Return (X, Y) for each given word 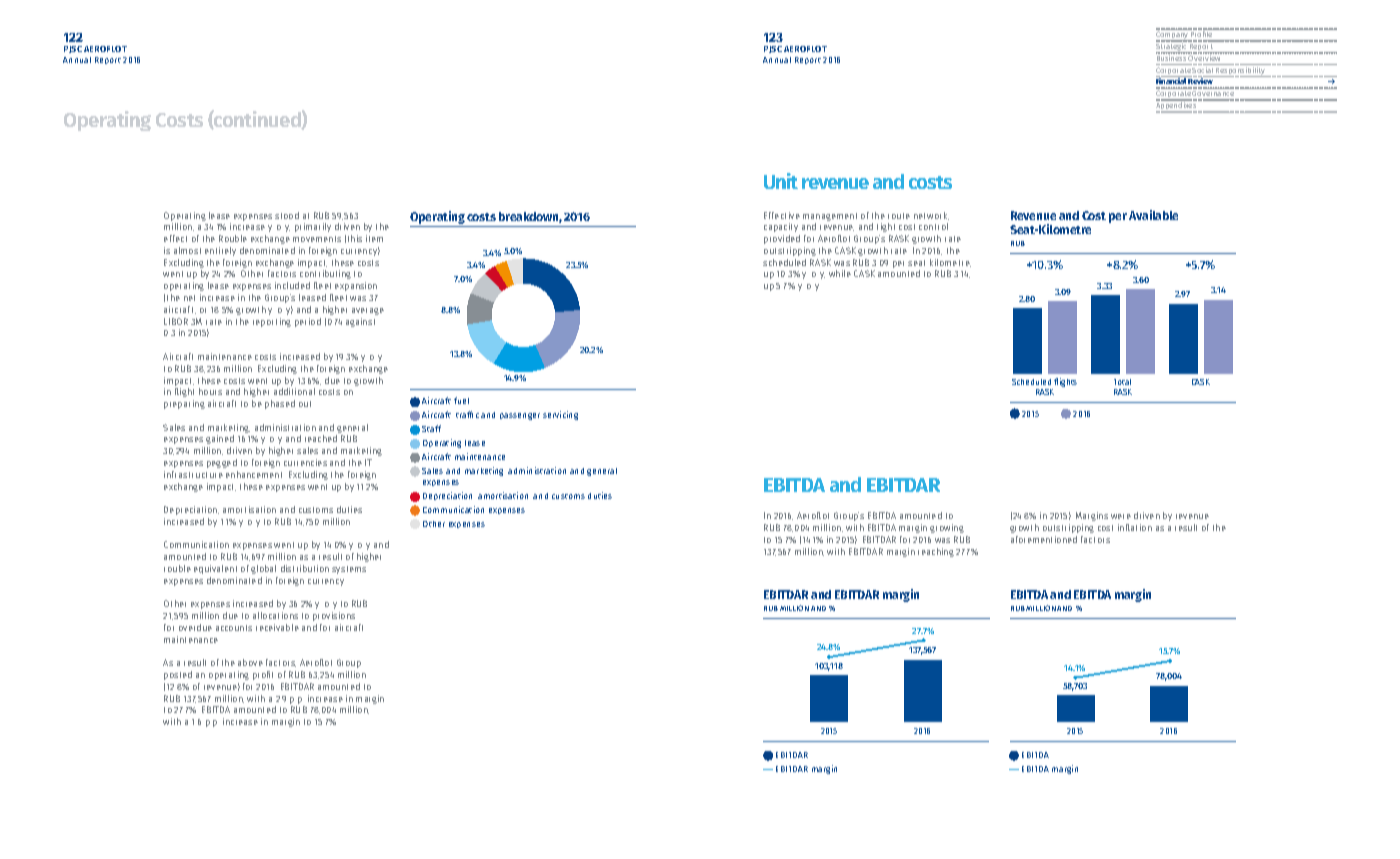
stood (287, 215)
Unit (781, 181)
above (250, 662)
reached (321, 438)
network (931, 216)
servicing (560, 415)
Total (1122, 382)
